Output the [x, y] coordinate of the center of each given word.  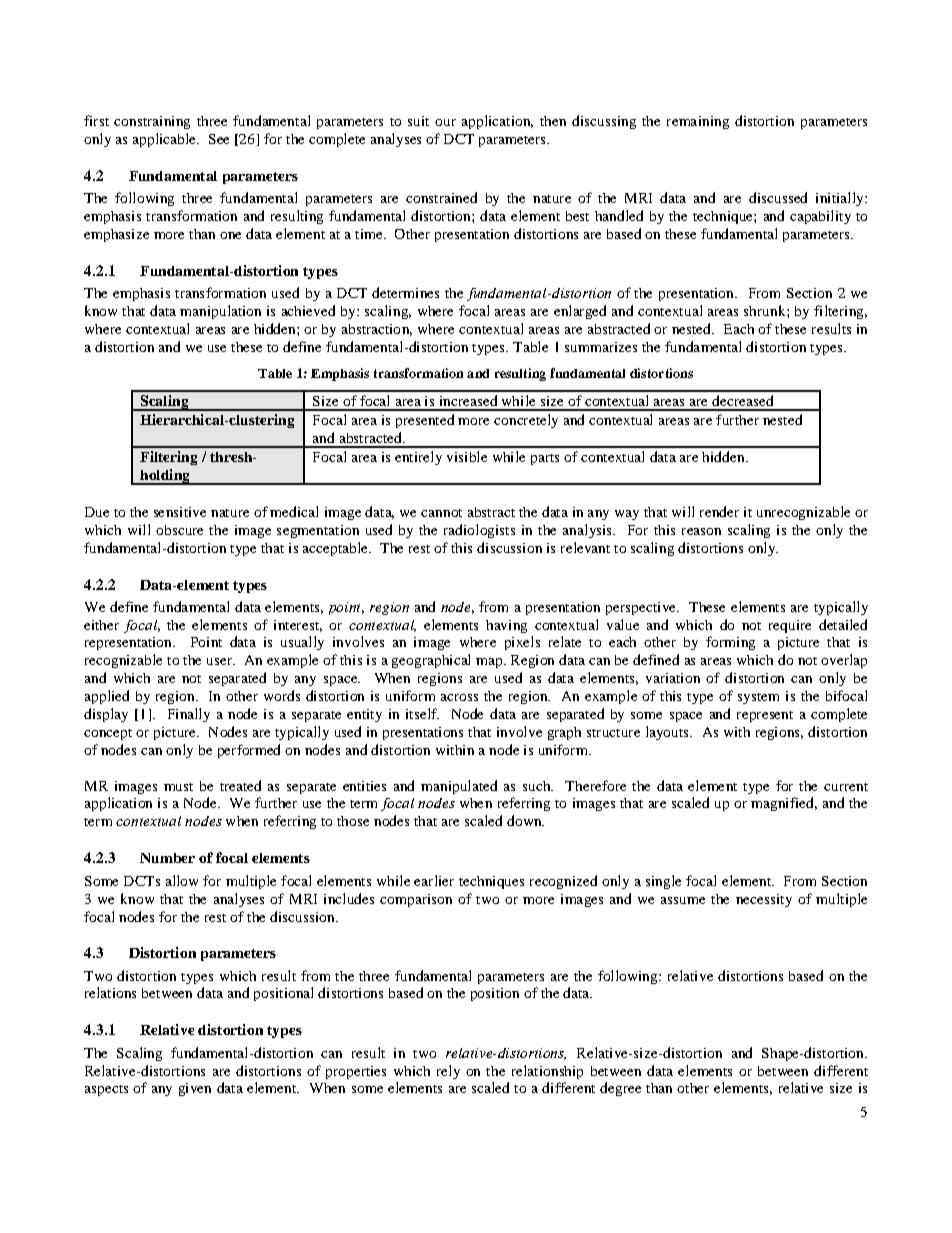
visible [467, 456]
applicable [165, 140]
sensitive [180, 512]
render [719, 511]
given [195, 1089]
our [445, 122]
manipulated [459, 787]
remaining [698, 122]
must [178, 787]
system [758, 698]
